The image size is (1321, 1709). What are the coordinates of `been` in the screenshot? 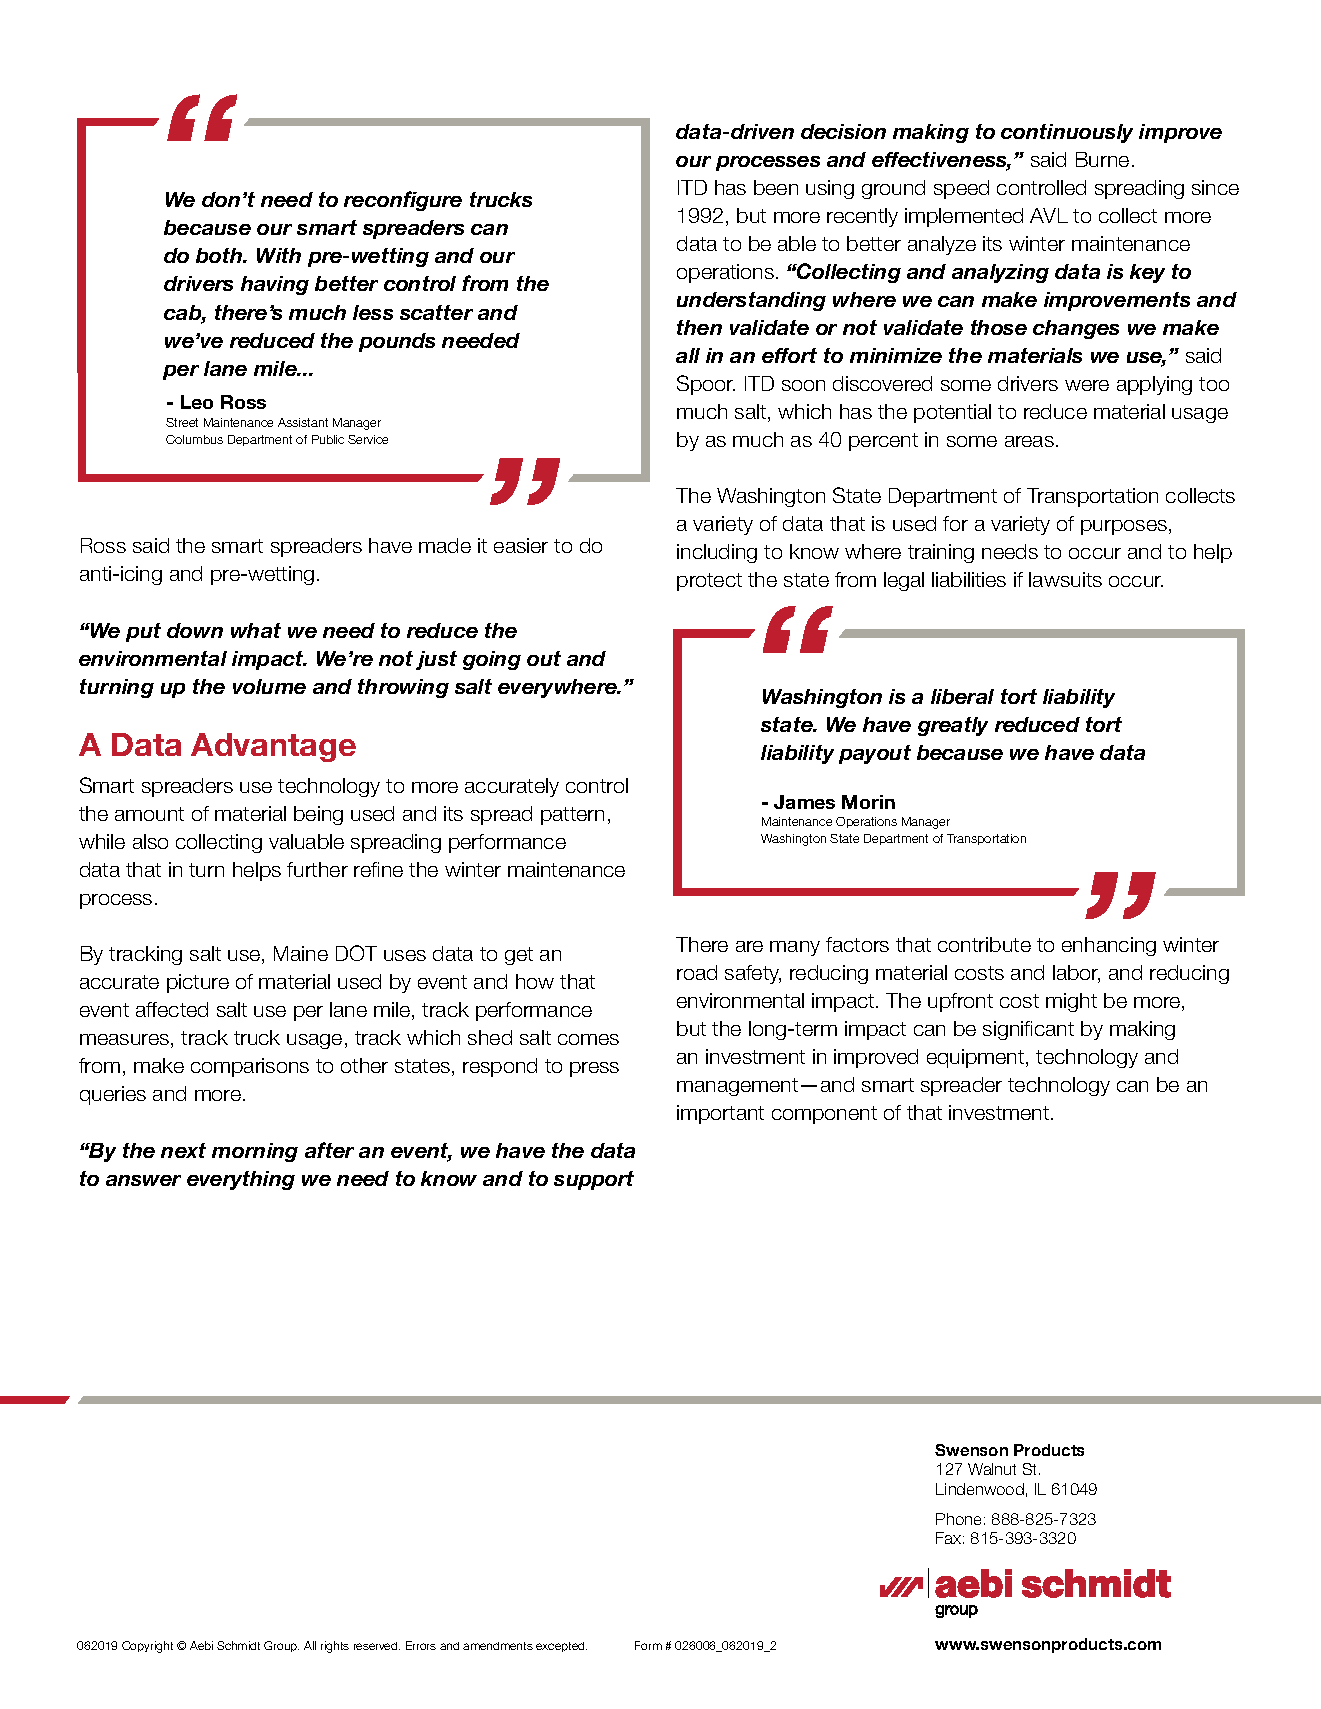 It's located at (776, 187).
